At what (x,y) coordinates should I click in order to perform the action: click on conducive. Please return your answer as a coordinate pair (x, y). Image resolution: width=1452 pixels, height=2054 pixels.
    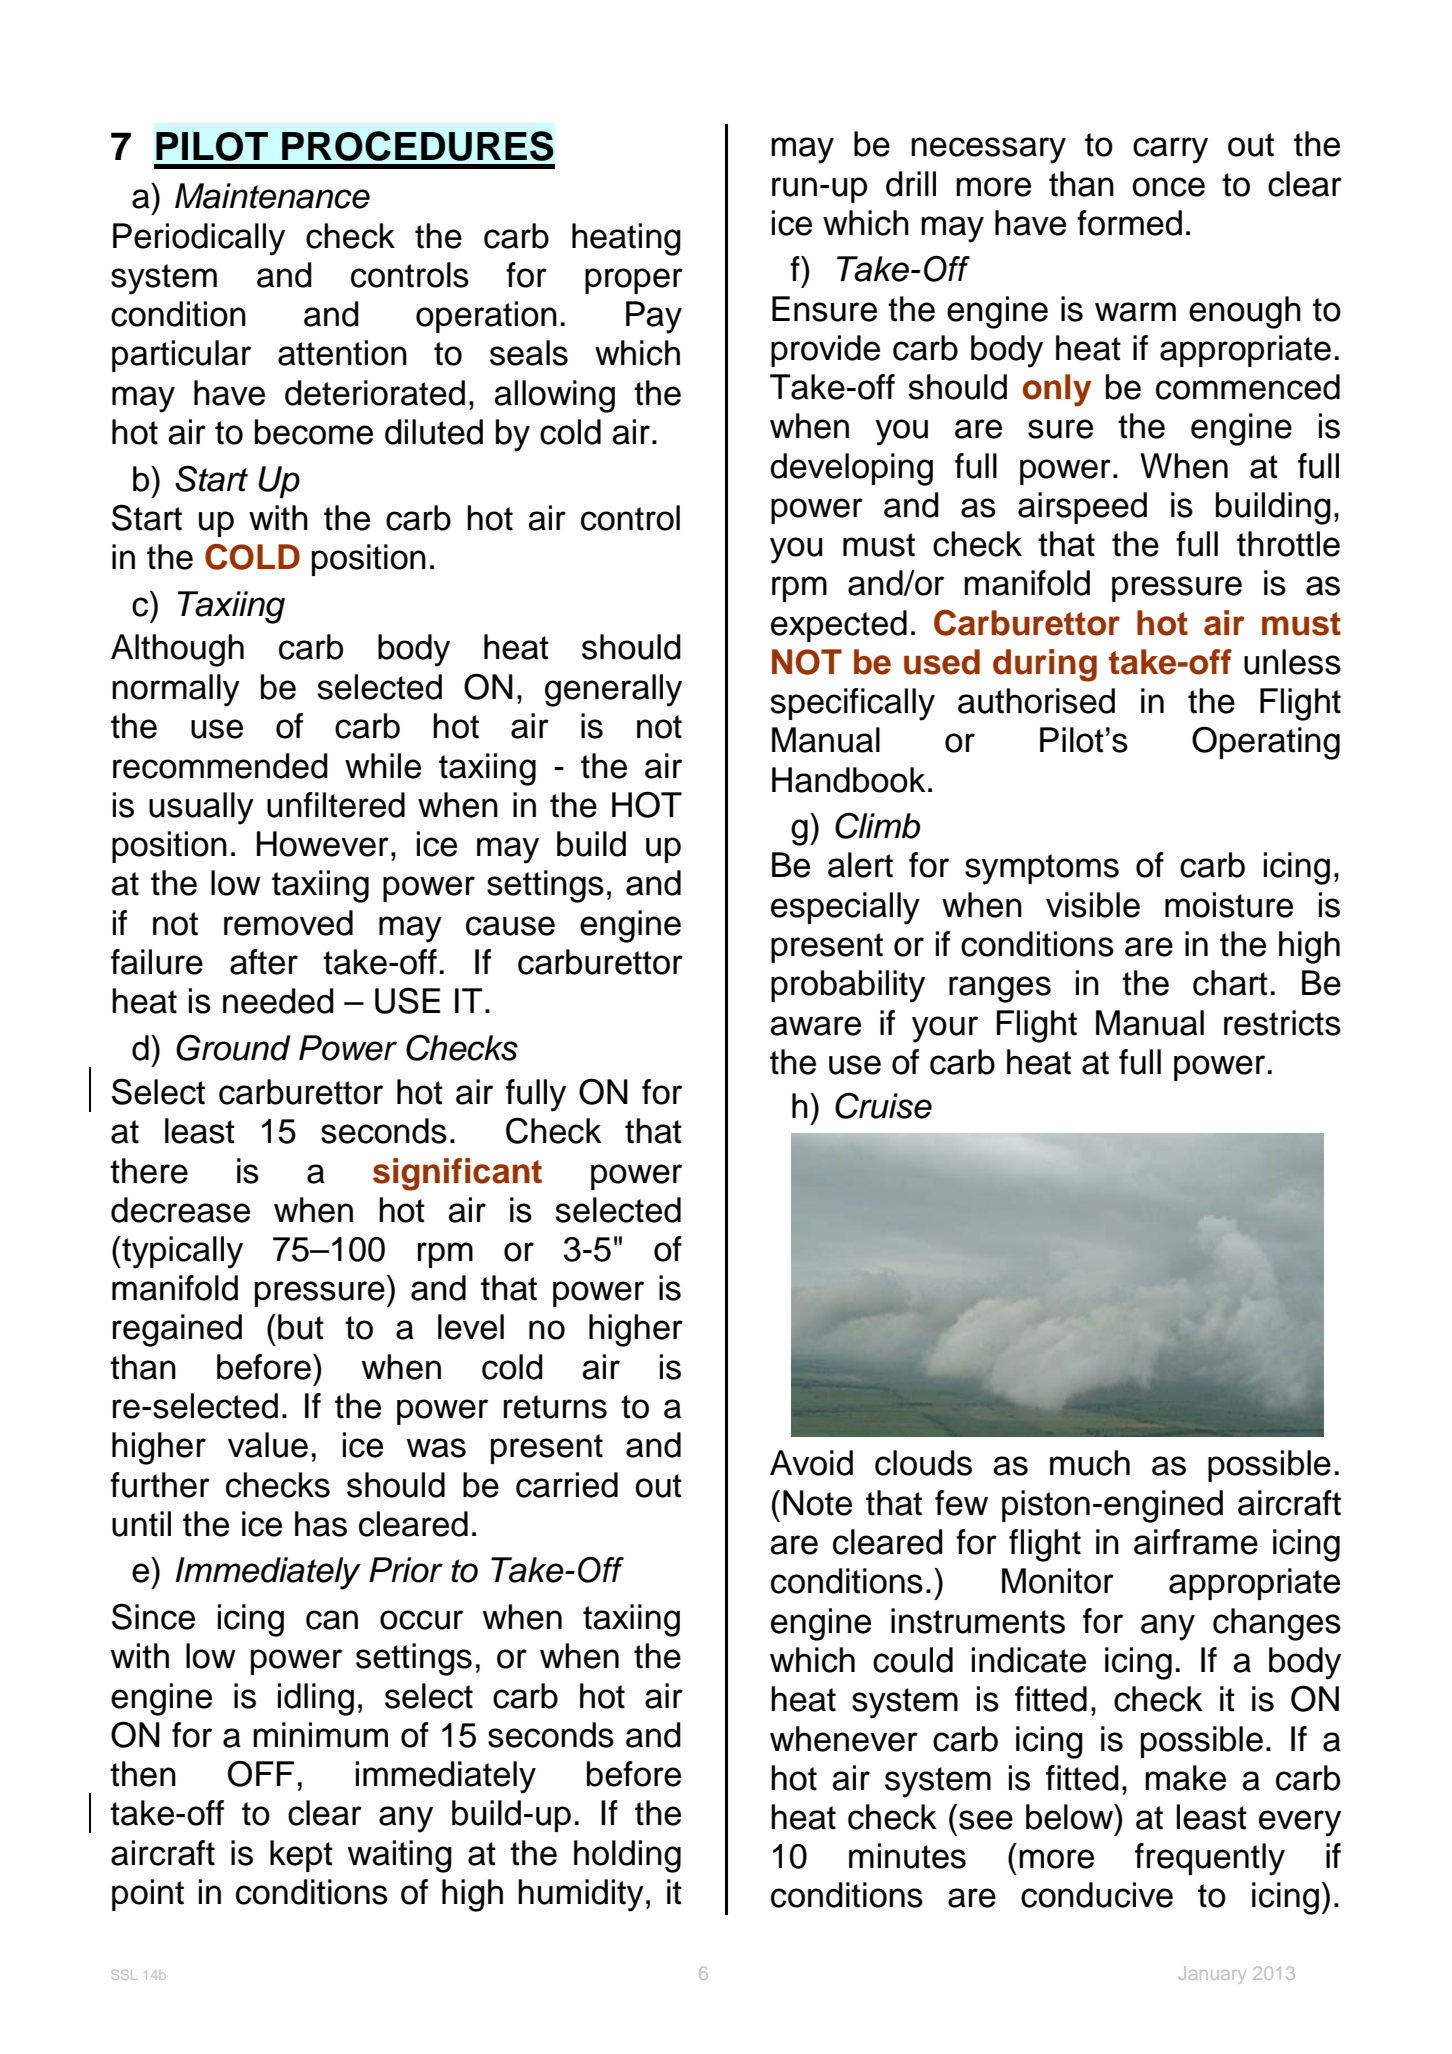
    Looking at the image, I should click on (1097, 1895).
